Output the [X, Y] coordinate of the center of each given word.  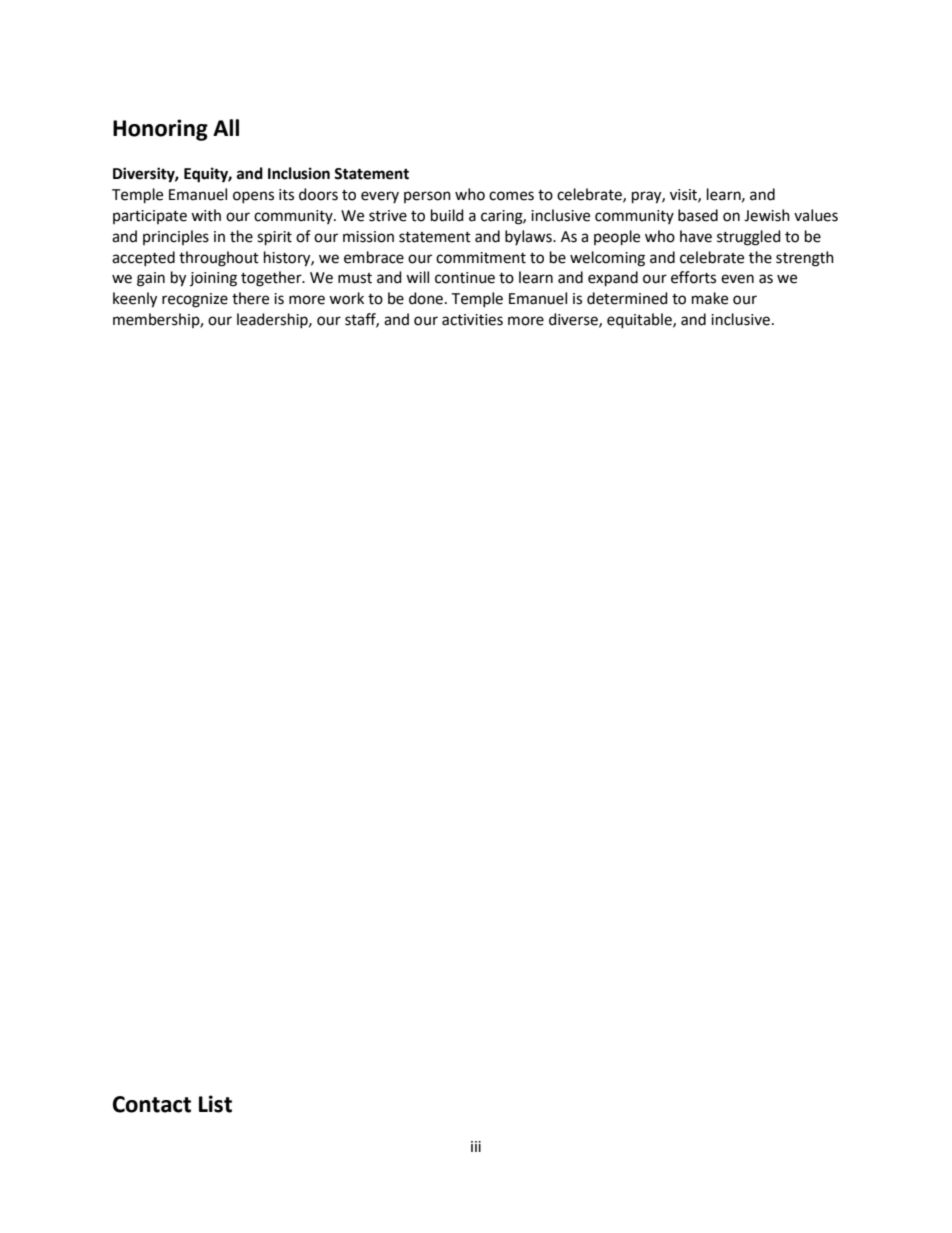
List [215, 1104]
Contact [152, 1104]
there [250, 298]
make [710, 298]
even [737, 279]
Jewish [767, 215]
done [426, 298]
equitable [640, 321]
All [226, 127]
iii [476, 1146]
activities [472, 320]
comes [511, 196]
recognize [195, 300]
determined [627, 298]
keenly [135, 300]
